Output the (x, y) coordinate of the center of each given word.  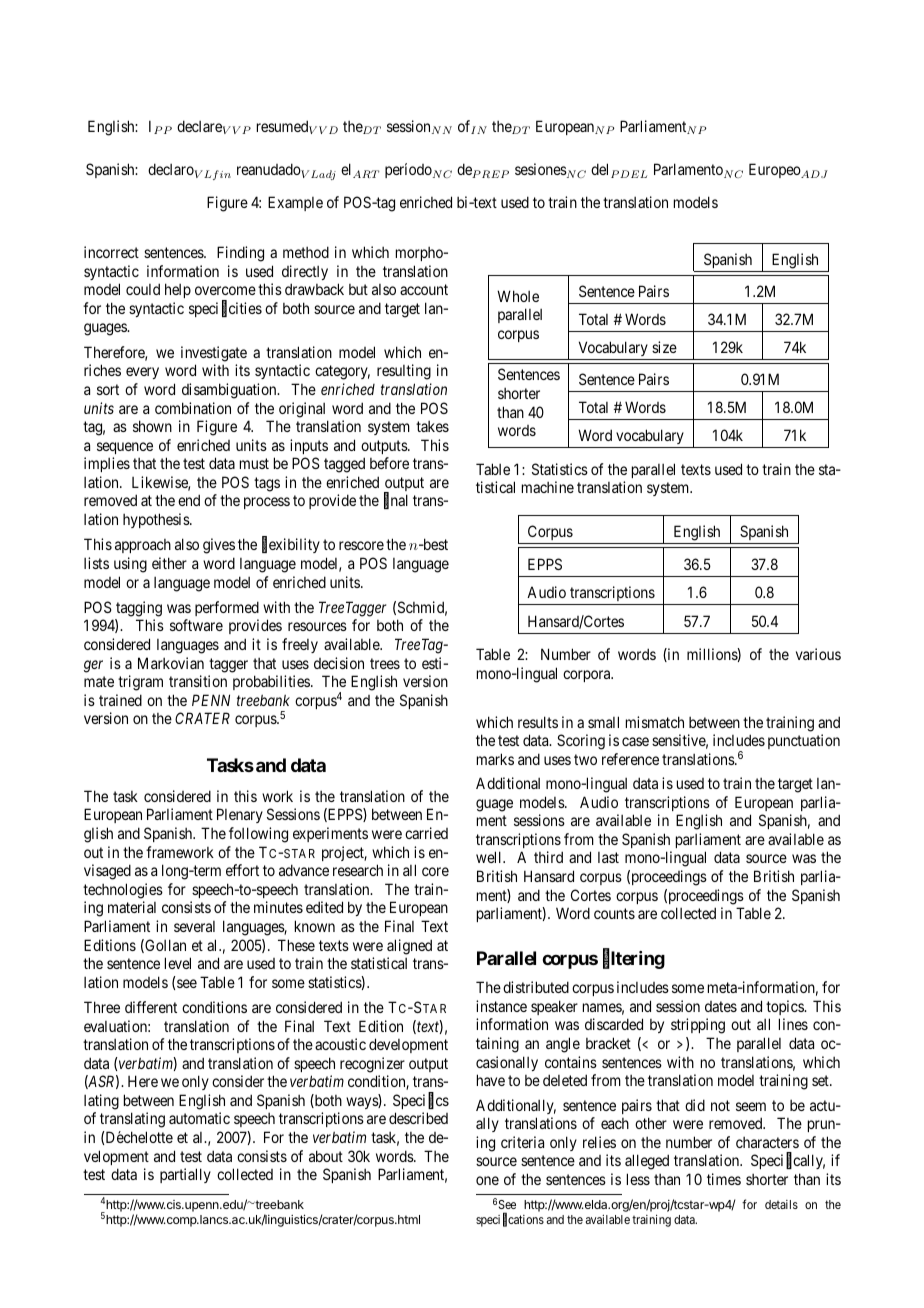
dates (721, 1006)
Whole (518, 296)
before (389, 463)
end (189, 500)
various (818, 654)
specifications (510, 1220)
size (664, 347)
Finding (240, 254)
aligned (409, 947)
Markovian (171, 663)
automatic (199, 1118)
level (178, 963)
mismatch (655, 722)
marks (495, 759)
